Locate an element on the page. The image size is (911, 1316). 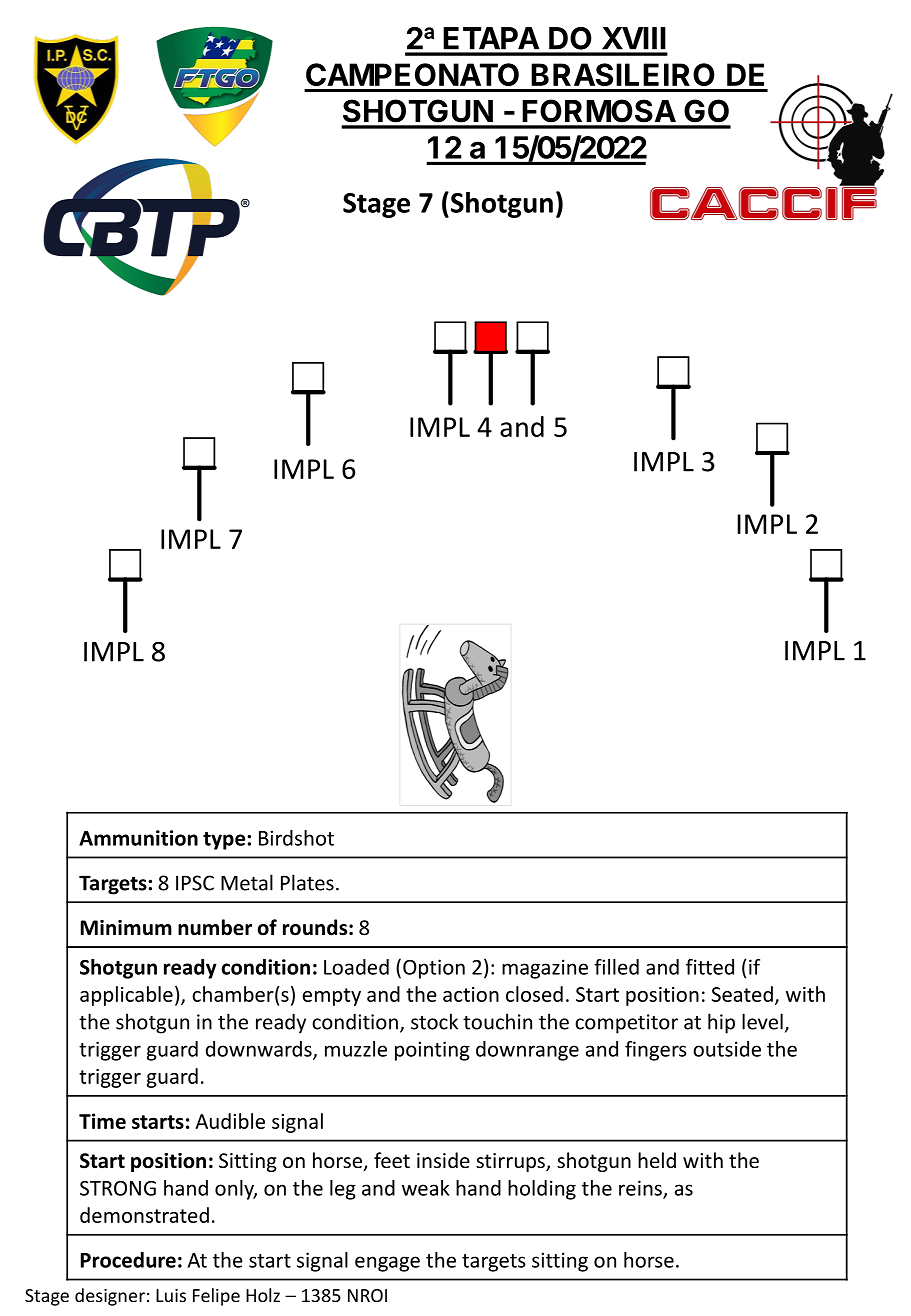
Option is located at coordinates (434, 969).
